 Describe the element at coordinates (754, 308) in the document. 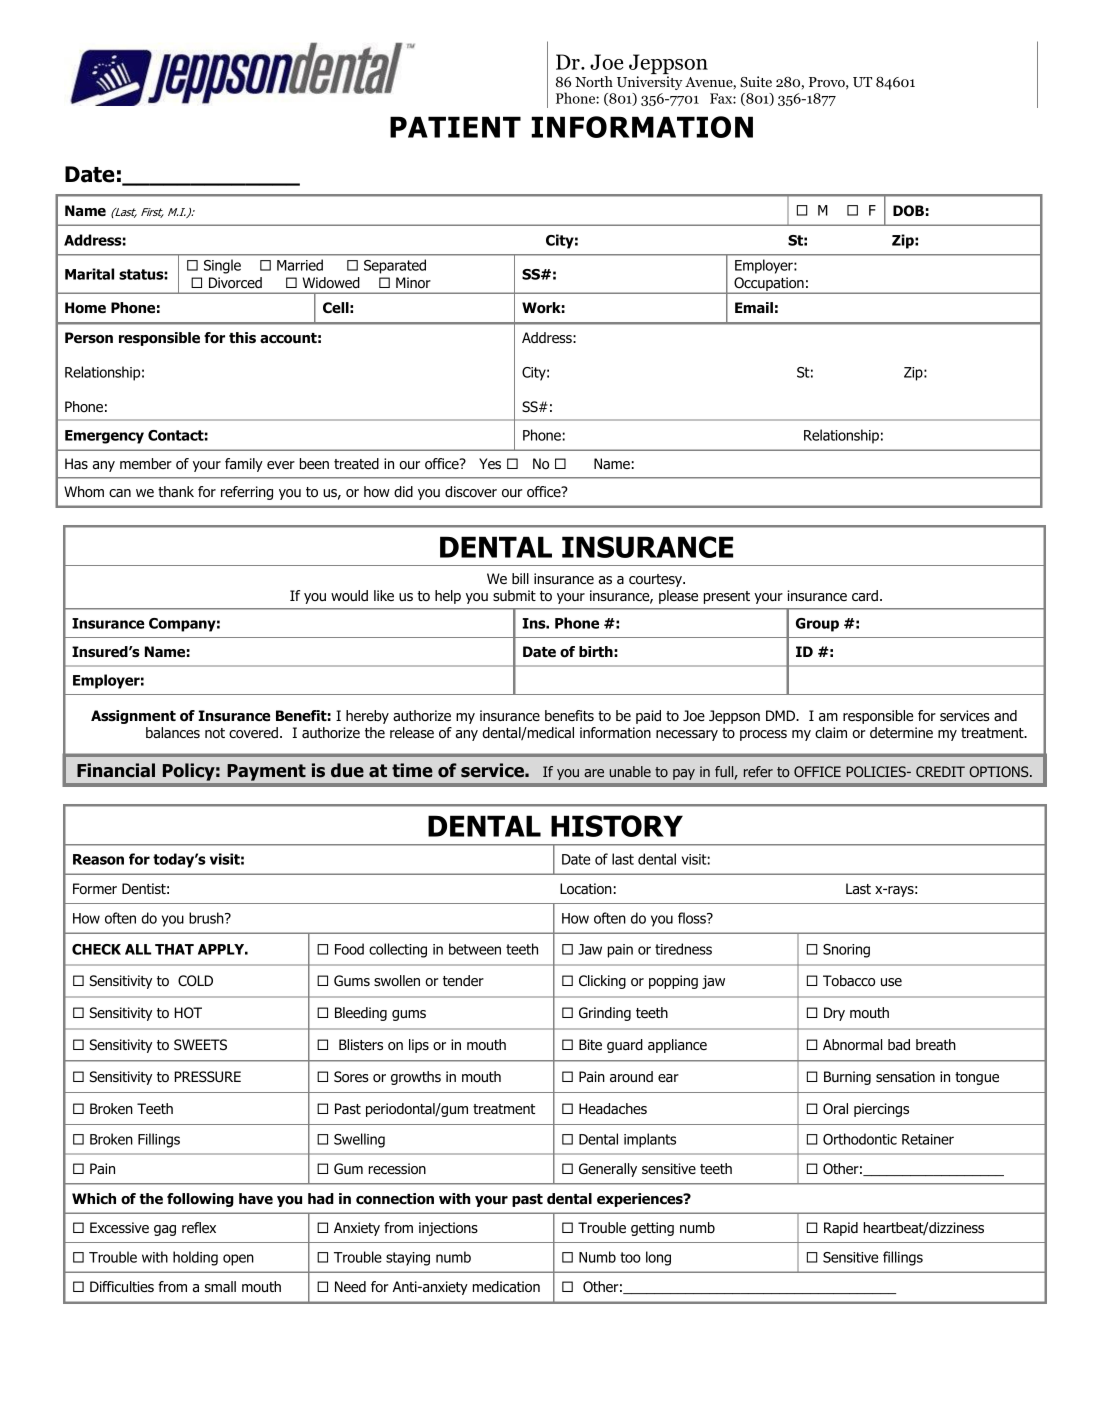

I see `Email` at that location.
